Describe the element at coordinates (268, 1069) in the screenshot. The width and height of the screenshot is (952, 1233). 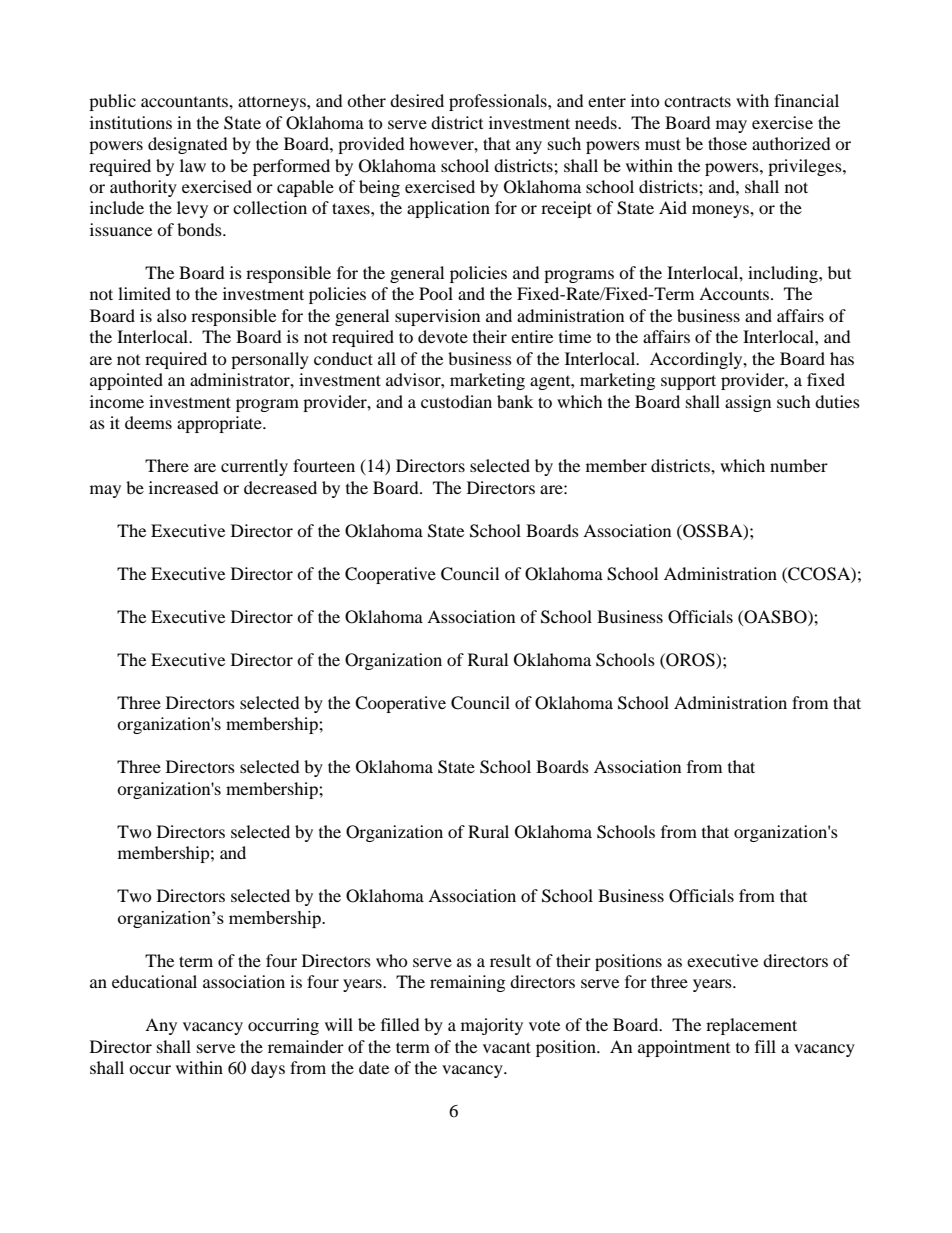
I see `days` at that location.
